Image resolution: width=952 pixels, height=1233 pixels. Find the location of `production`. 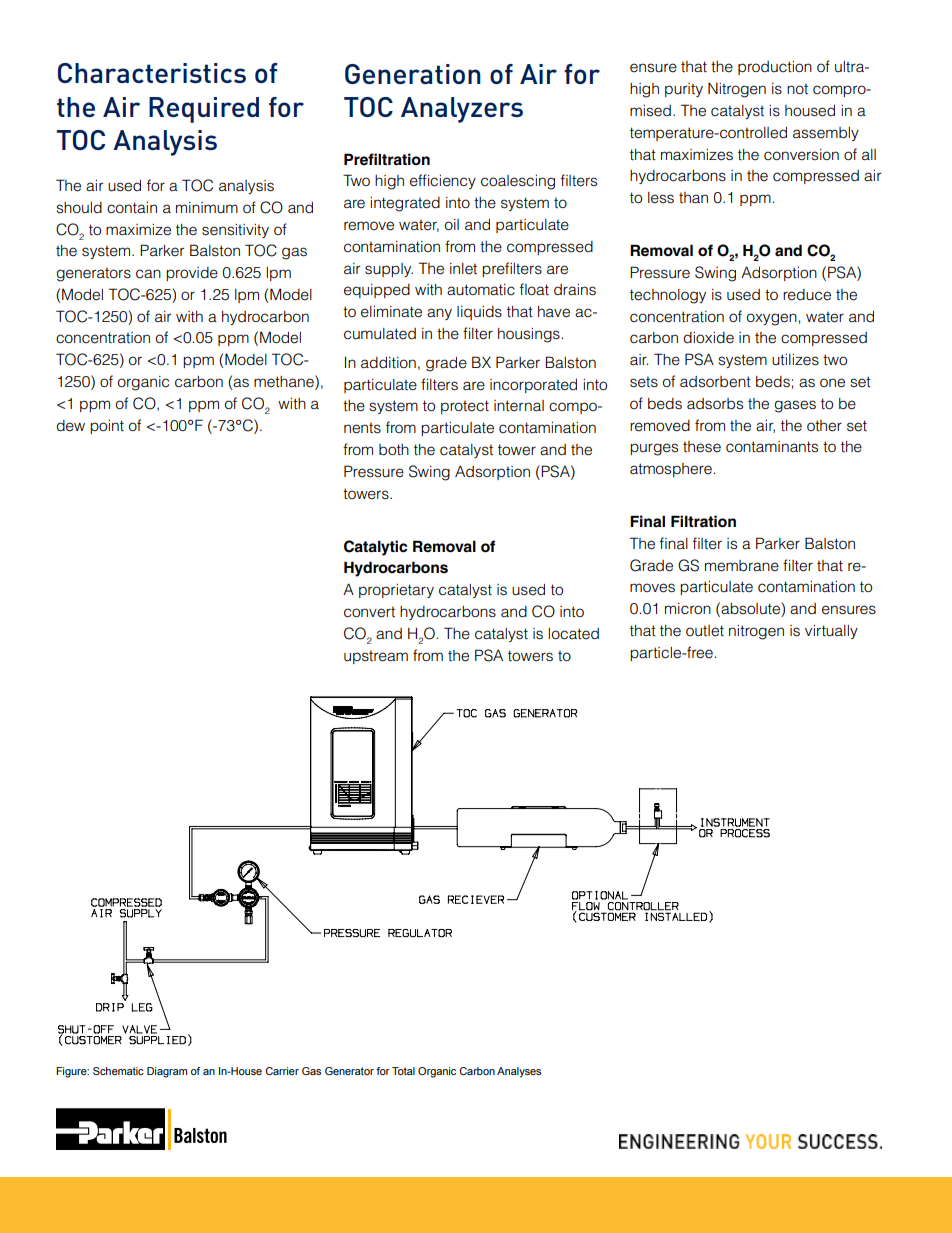

production is located at coordinates (775, 68).
